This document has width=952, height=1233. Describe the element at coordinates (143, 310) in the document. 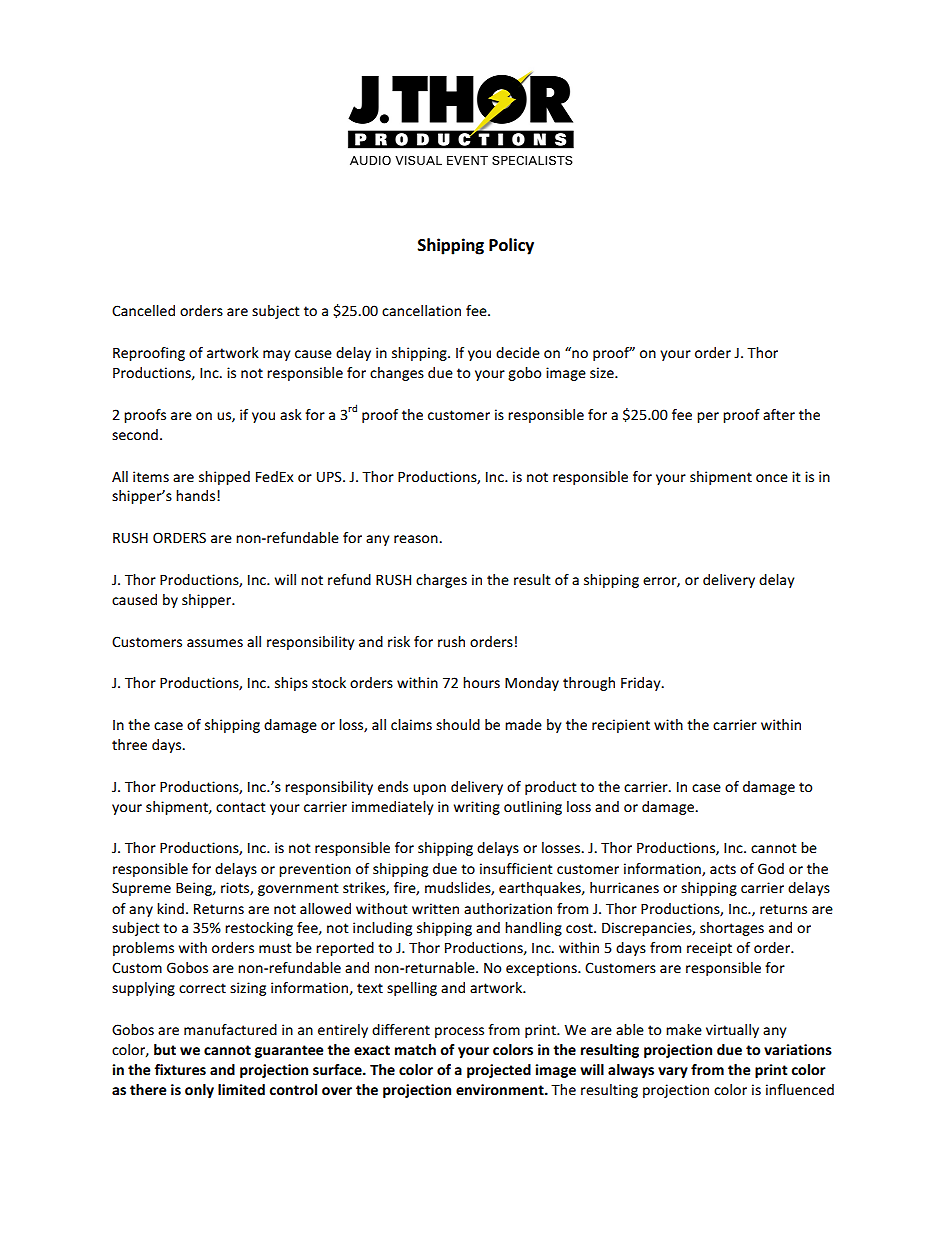

I see `Cancelled` at that location.
